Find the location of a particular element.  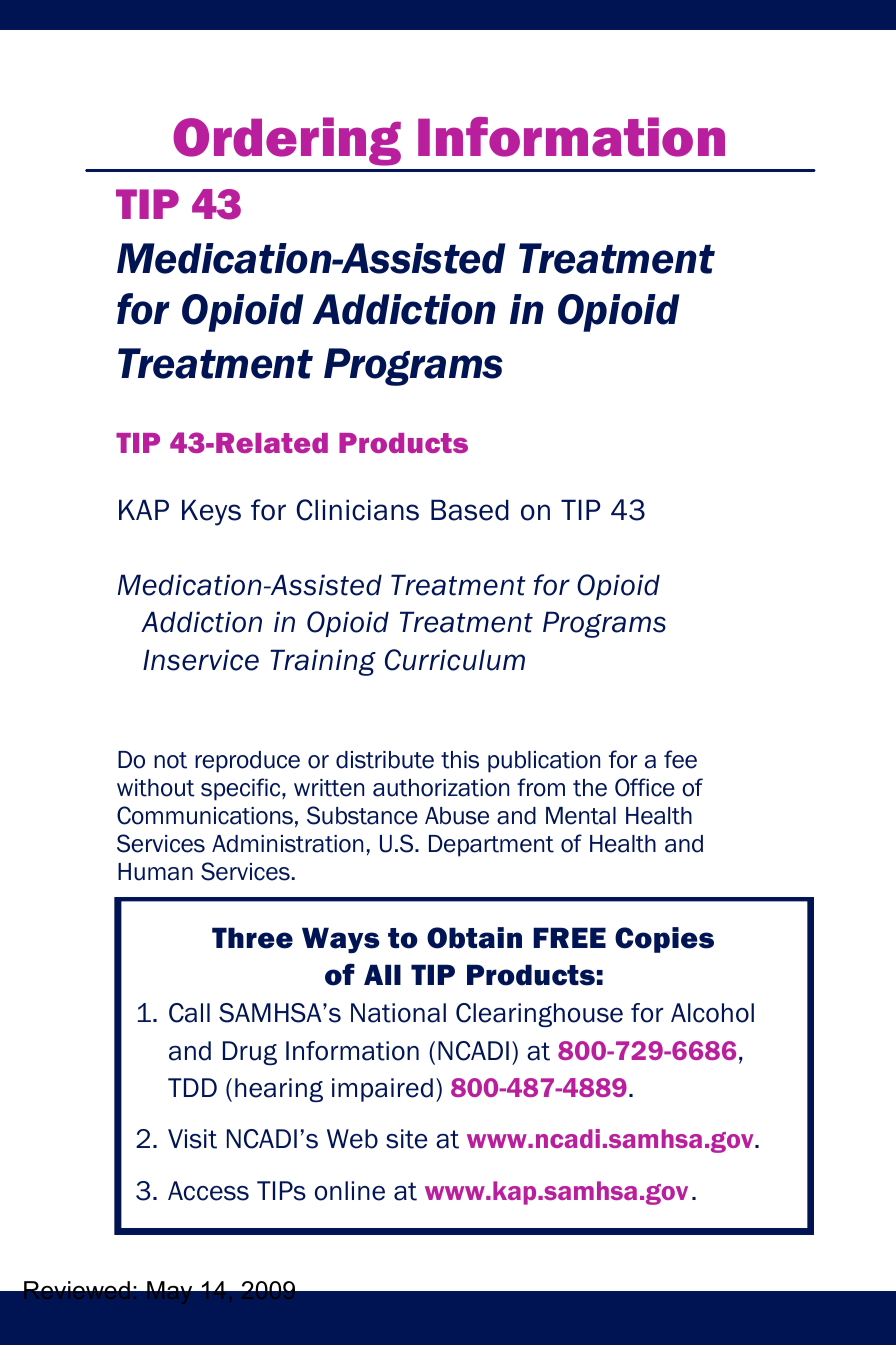

Curriculum is located at coordinates (455, 660).
